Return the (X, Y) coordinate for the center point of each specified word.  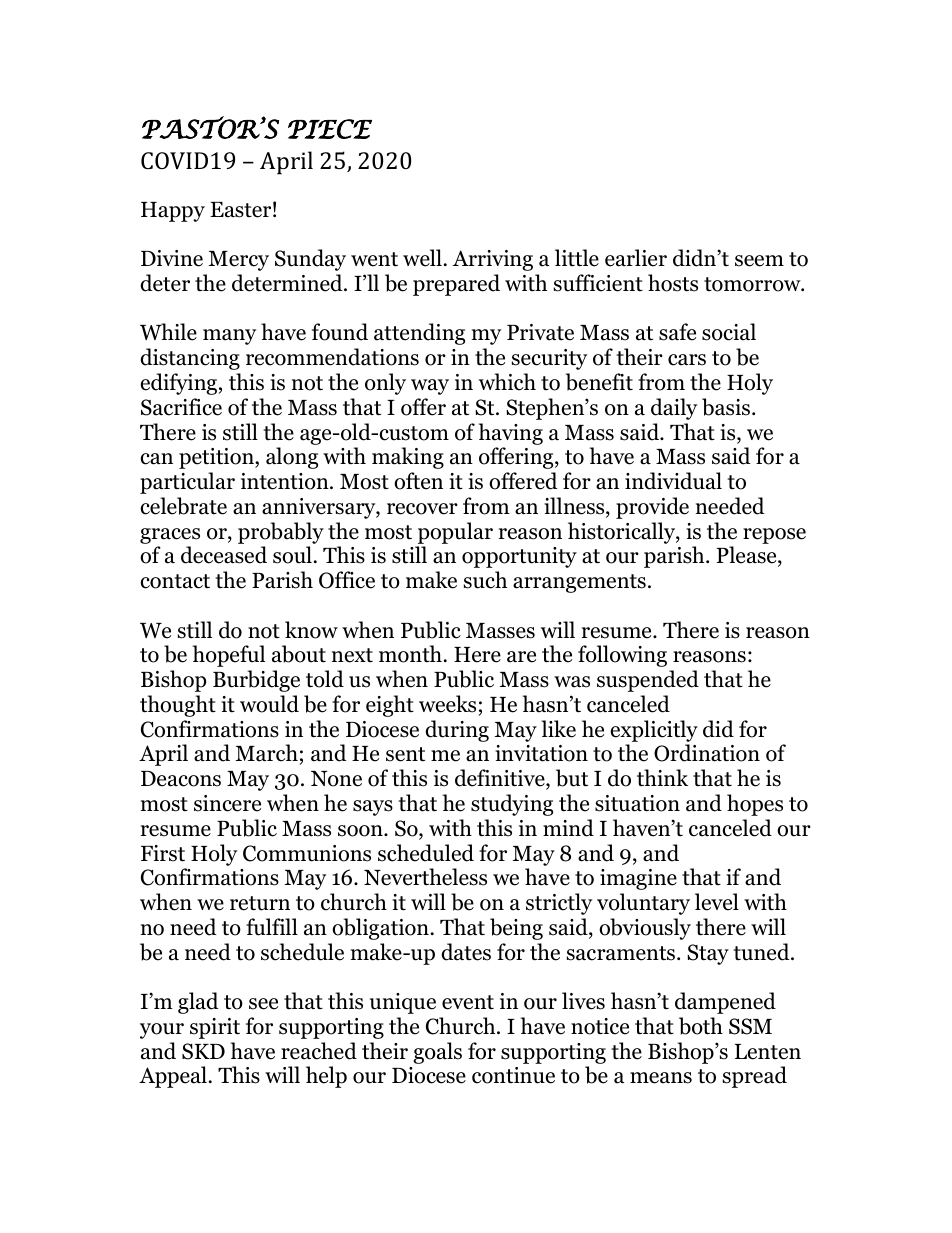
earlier (636, 258)
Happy (173, 212)
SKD (203, 1051)
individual (673, 481)
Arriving (493, 260)
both (701, 1026)
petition (217, 458)
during (457, 731)
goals (437, 1053)
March (268, 754)
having (511, 434)
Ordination (707, 753)
